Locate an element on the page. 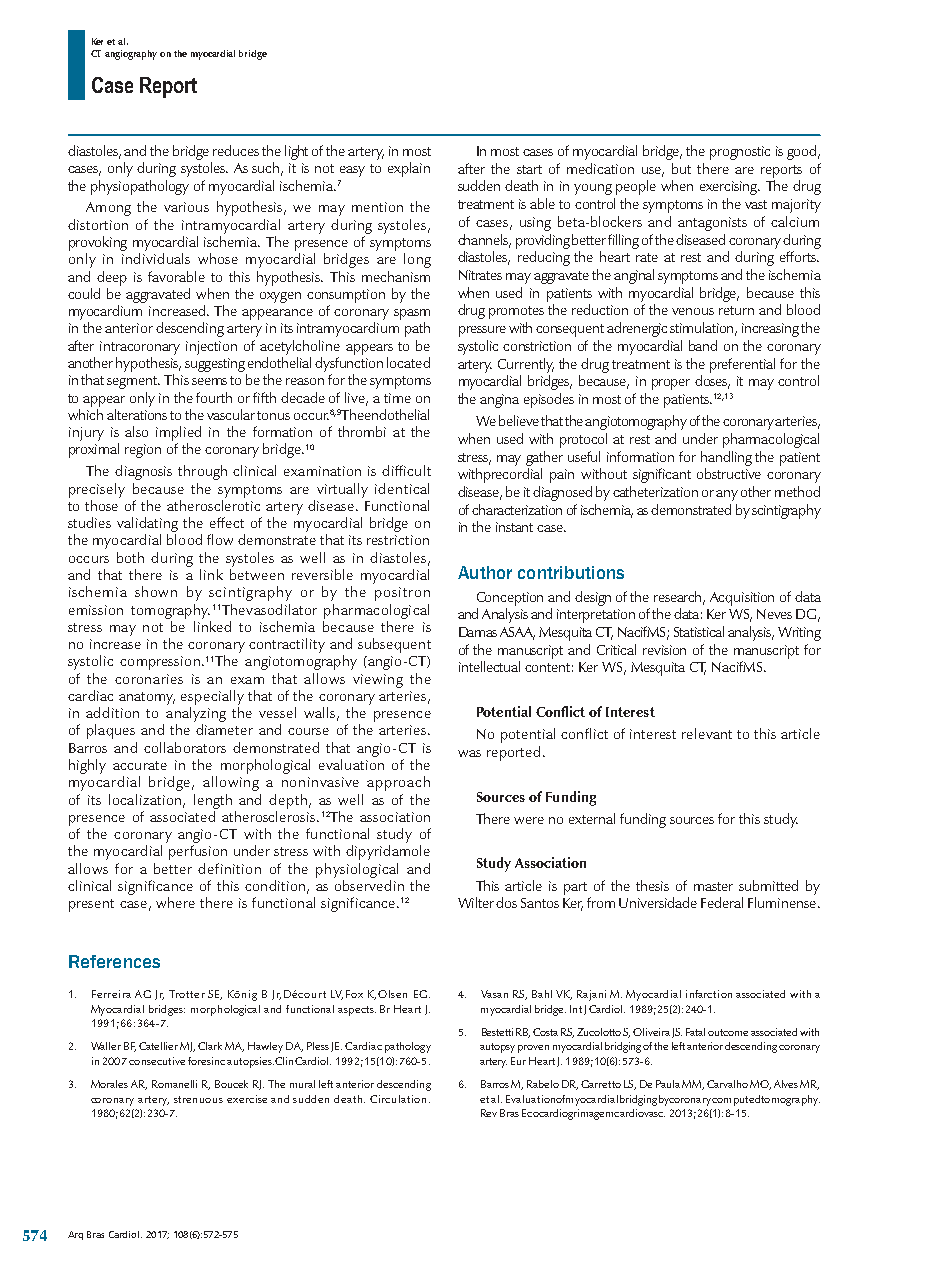 The width and height of the document is (952, 1270). various is located at coordinates (186, 207).
